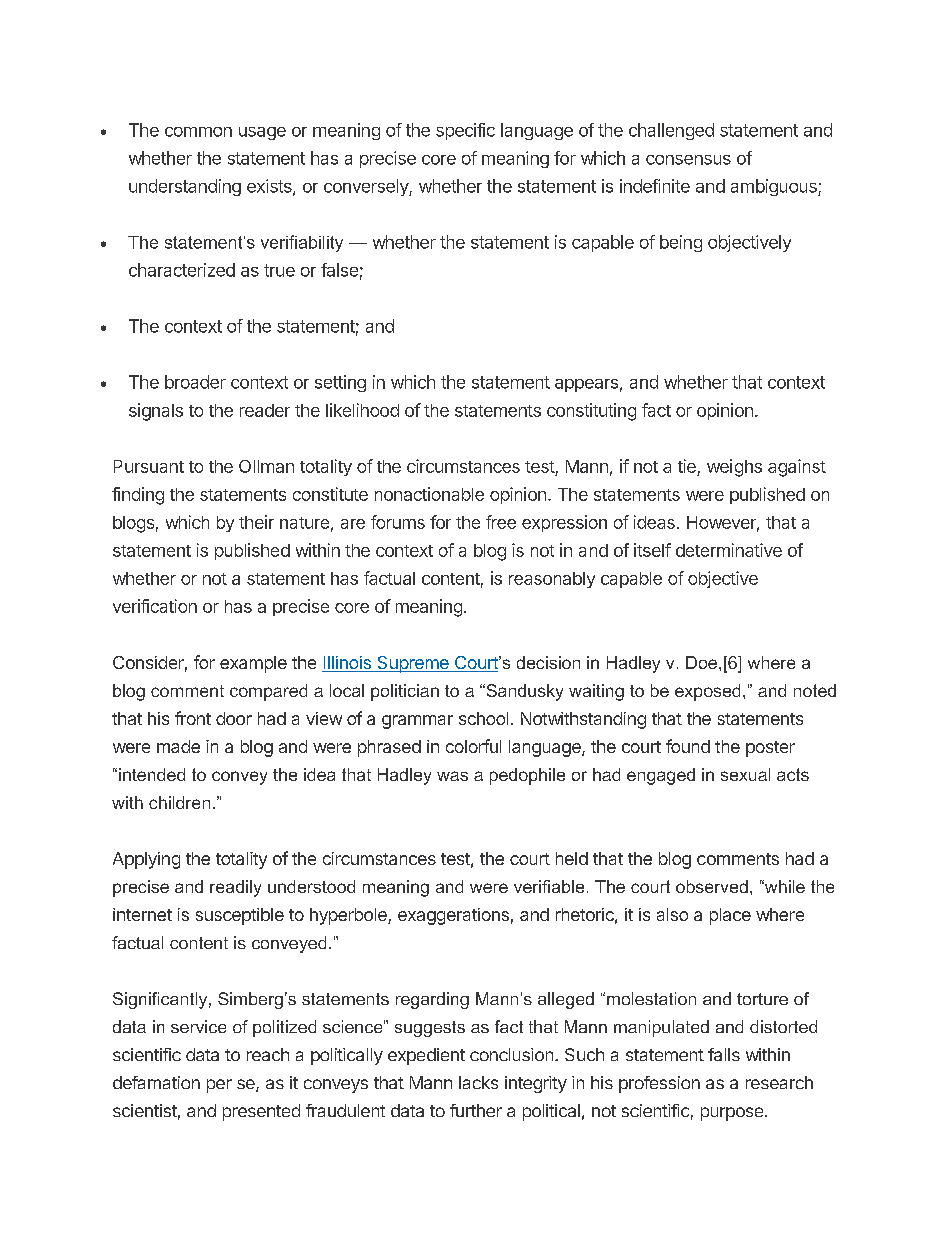 The image size is (952, 1233). Describe the element at coordinates (198, 132) in the page. I see `common` at that location.
